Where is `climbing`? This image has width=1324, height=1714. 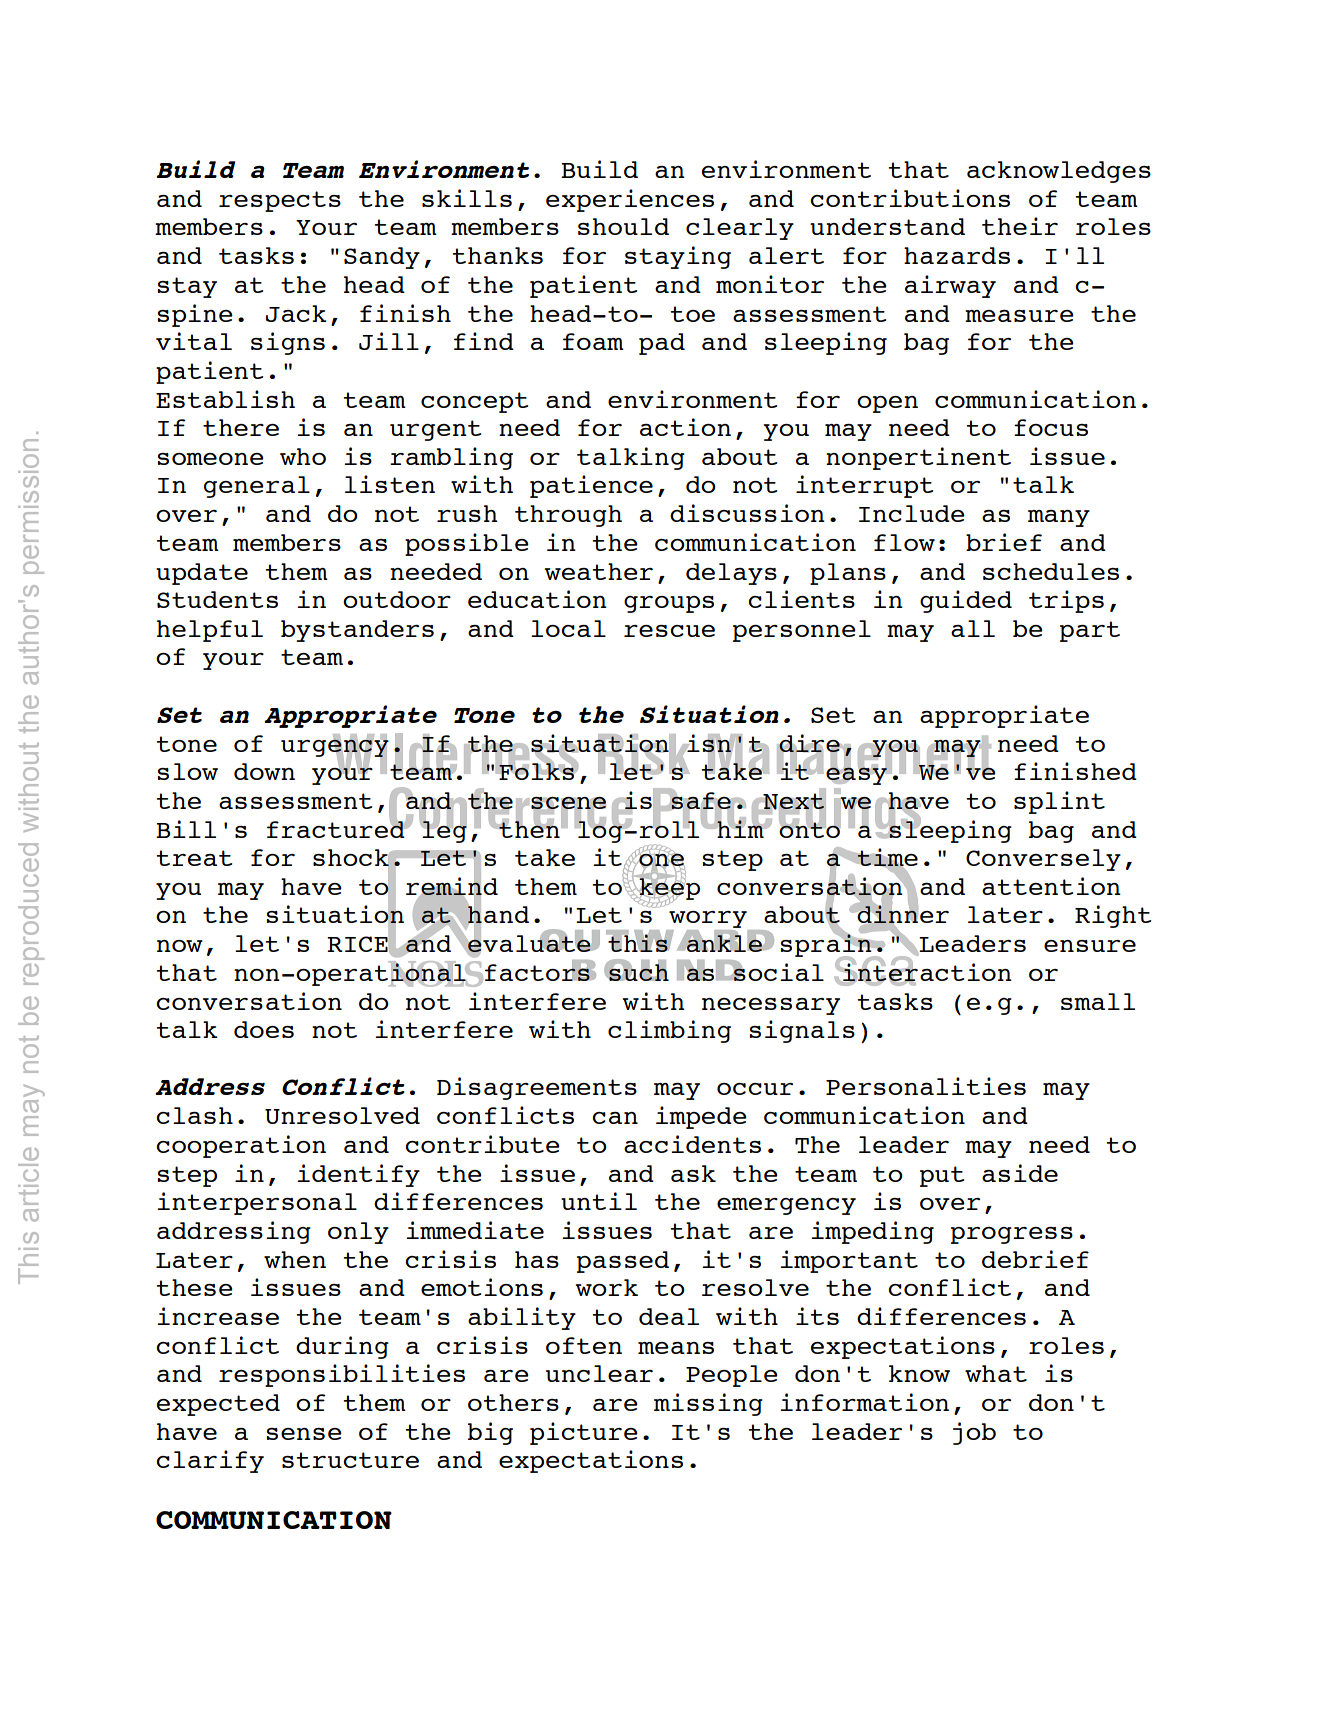 climbing is located at coordinates (669, 1031).
